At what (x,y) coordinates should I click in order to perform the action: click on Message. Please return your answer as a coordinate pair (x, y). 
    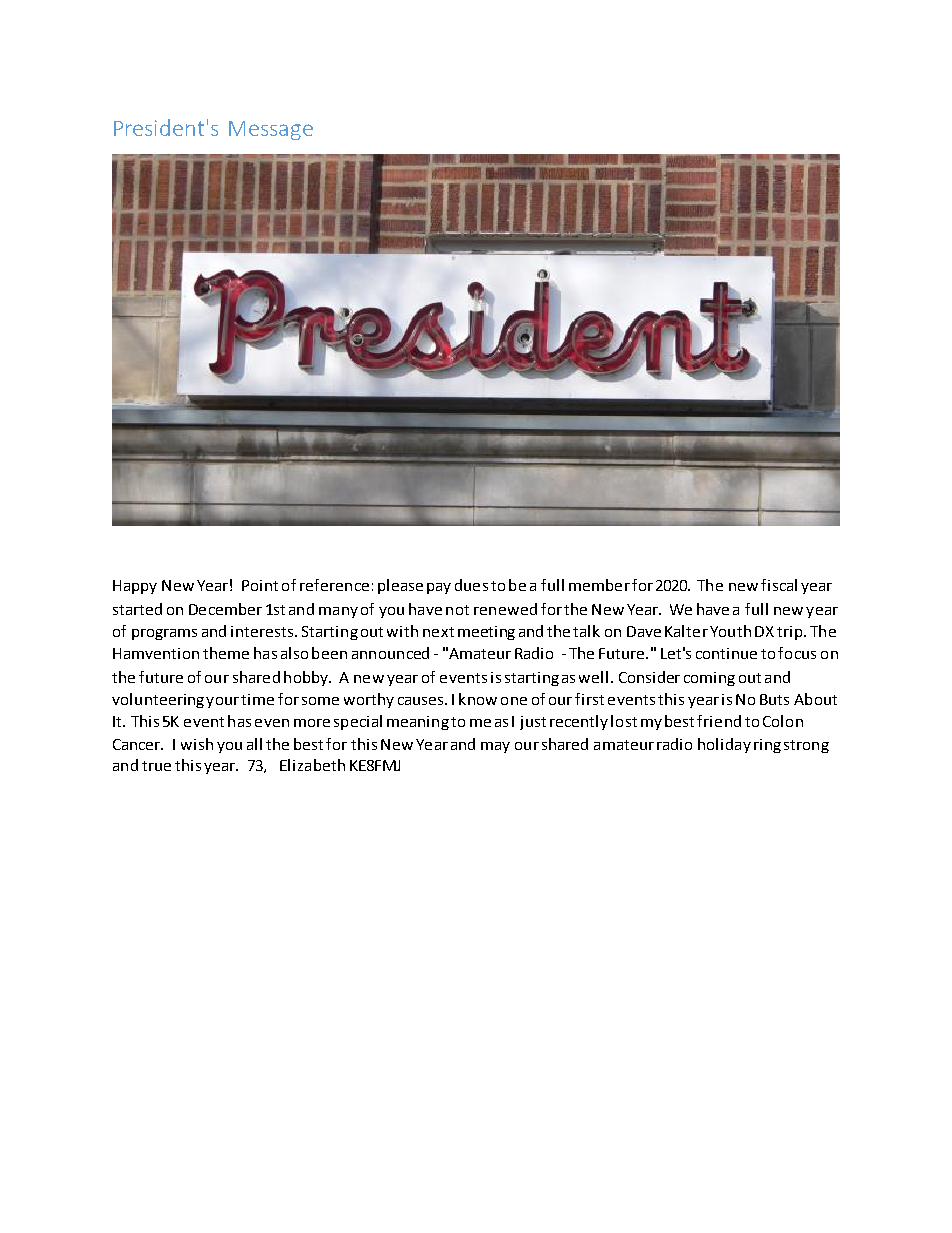
    Looking at the image, I should click on (271, 130).
